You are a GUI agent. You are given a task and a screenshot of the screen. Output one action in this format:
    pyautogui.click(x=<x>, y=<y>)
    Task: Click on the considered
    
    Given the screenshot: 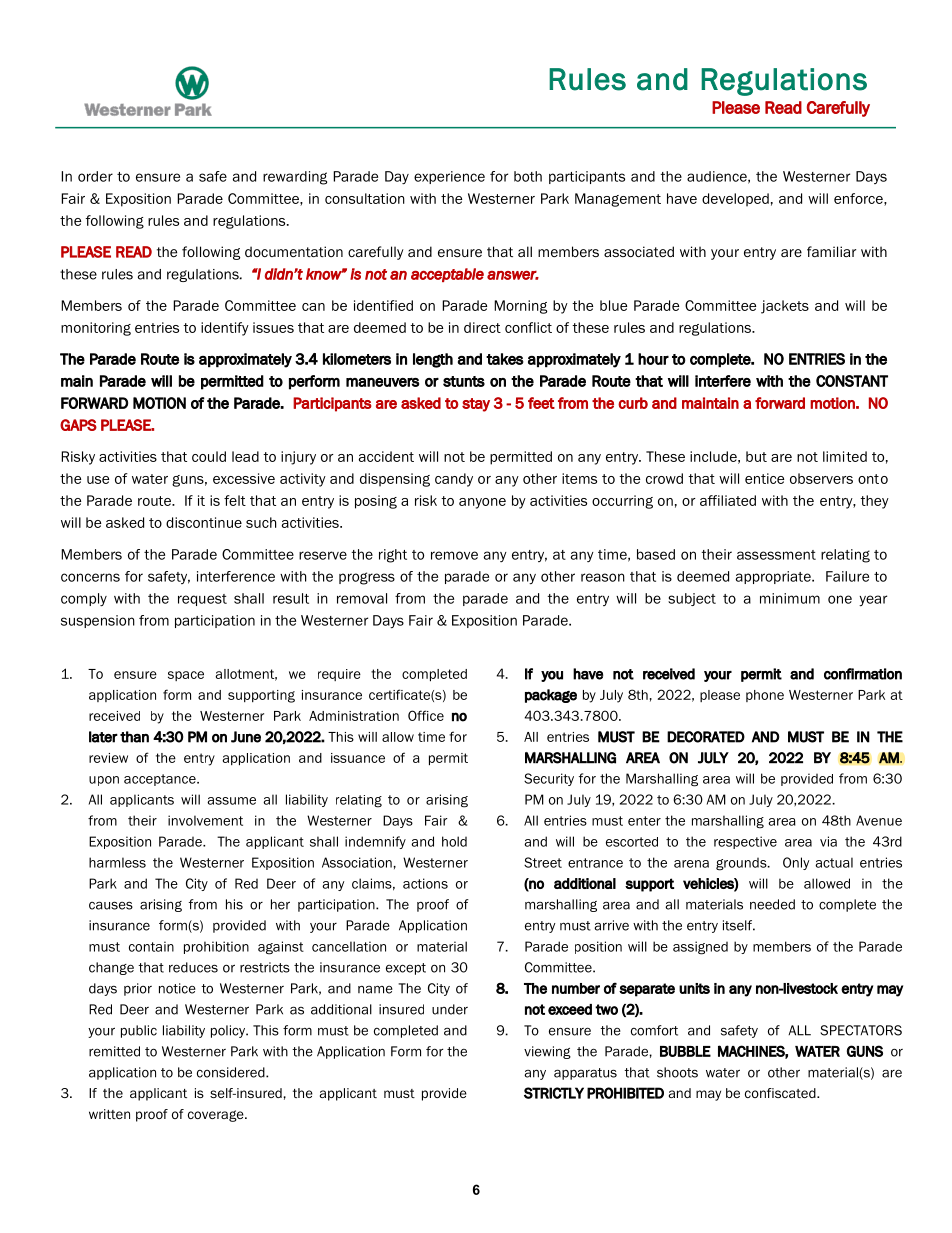 What is the action you would take?
    pyautogui.click(x=232, y=1072)
